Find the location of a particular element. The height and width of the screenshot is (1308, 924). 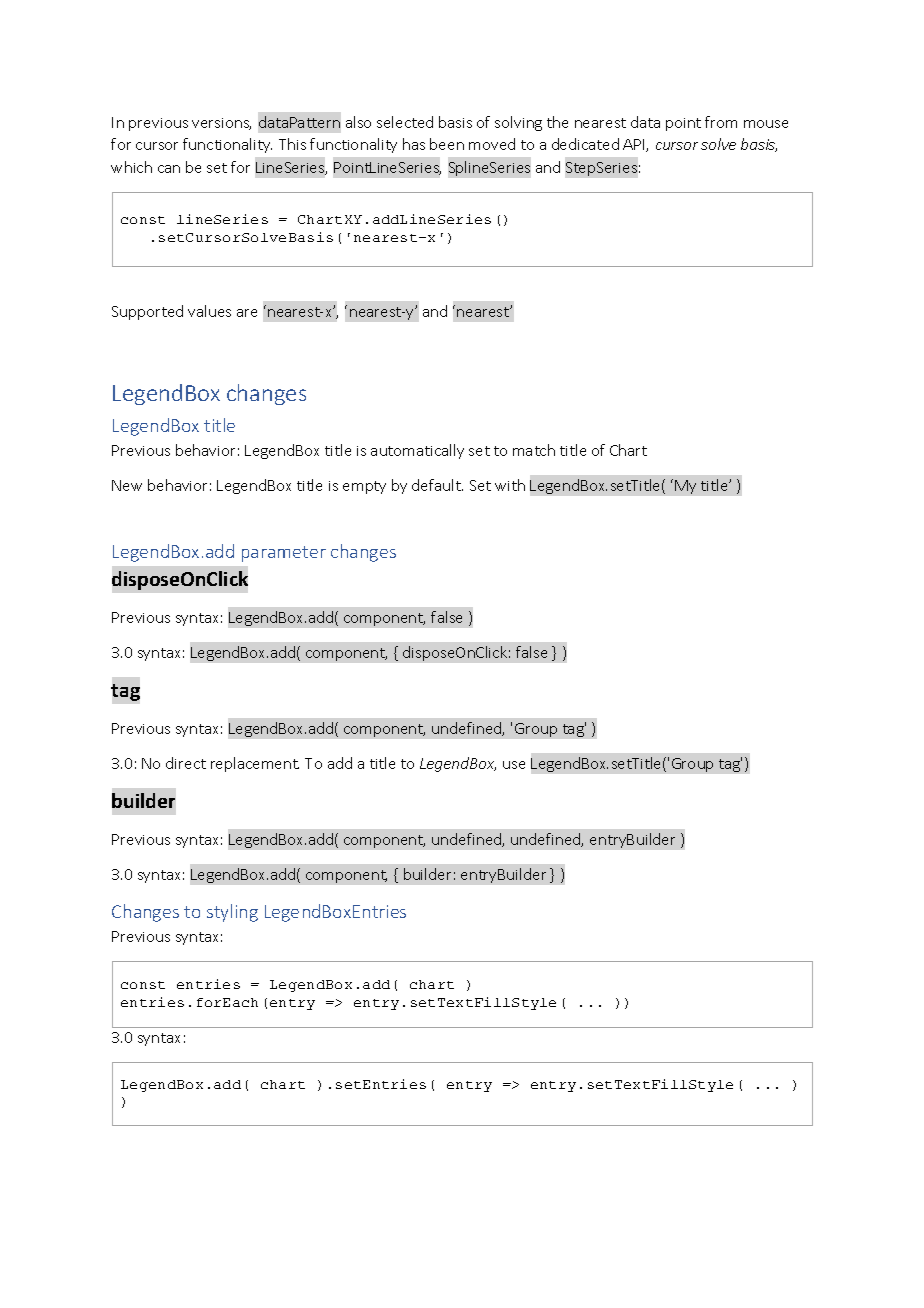

from is located at coordinates (721, 122).
